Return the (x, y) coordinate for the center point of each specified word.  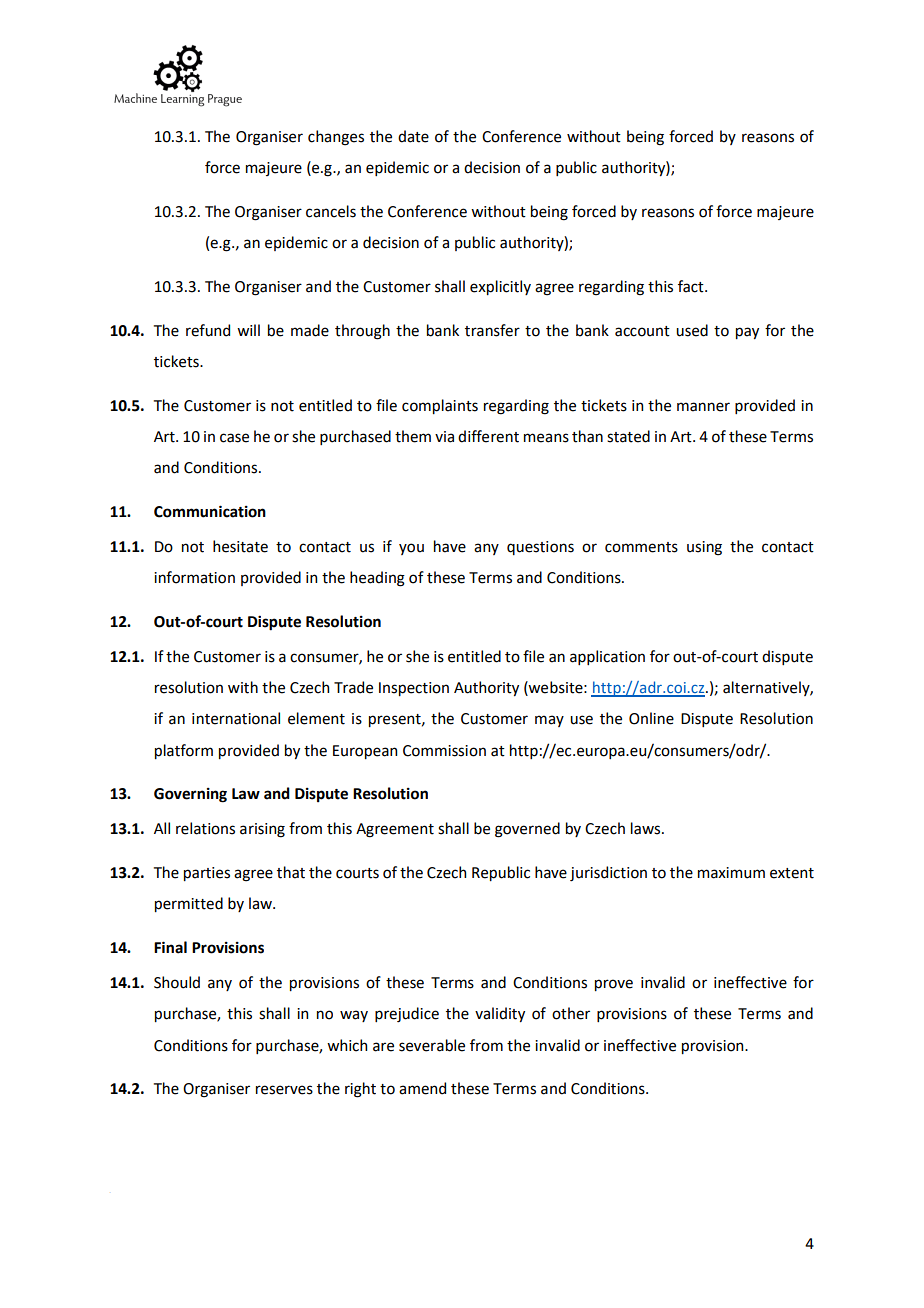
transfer (492, 330)
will (248, 330)
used (692, 330)
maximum (731, 873)
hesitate (240, 546)
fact (692, 286)
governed (527, 830)
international (236, 718)
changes (336, 138)
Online (651, 718)
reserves (284, 1090)
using (704, 548)
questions (540, 548)
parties (207, 874)
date (413, 136)
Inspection (414, 689)
